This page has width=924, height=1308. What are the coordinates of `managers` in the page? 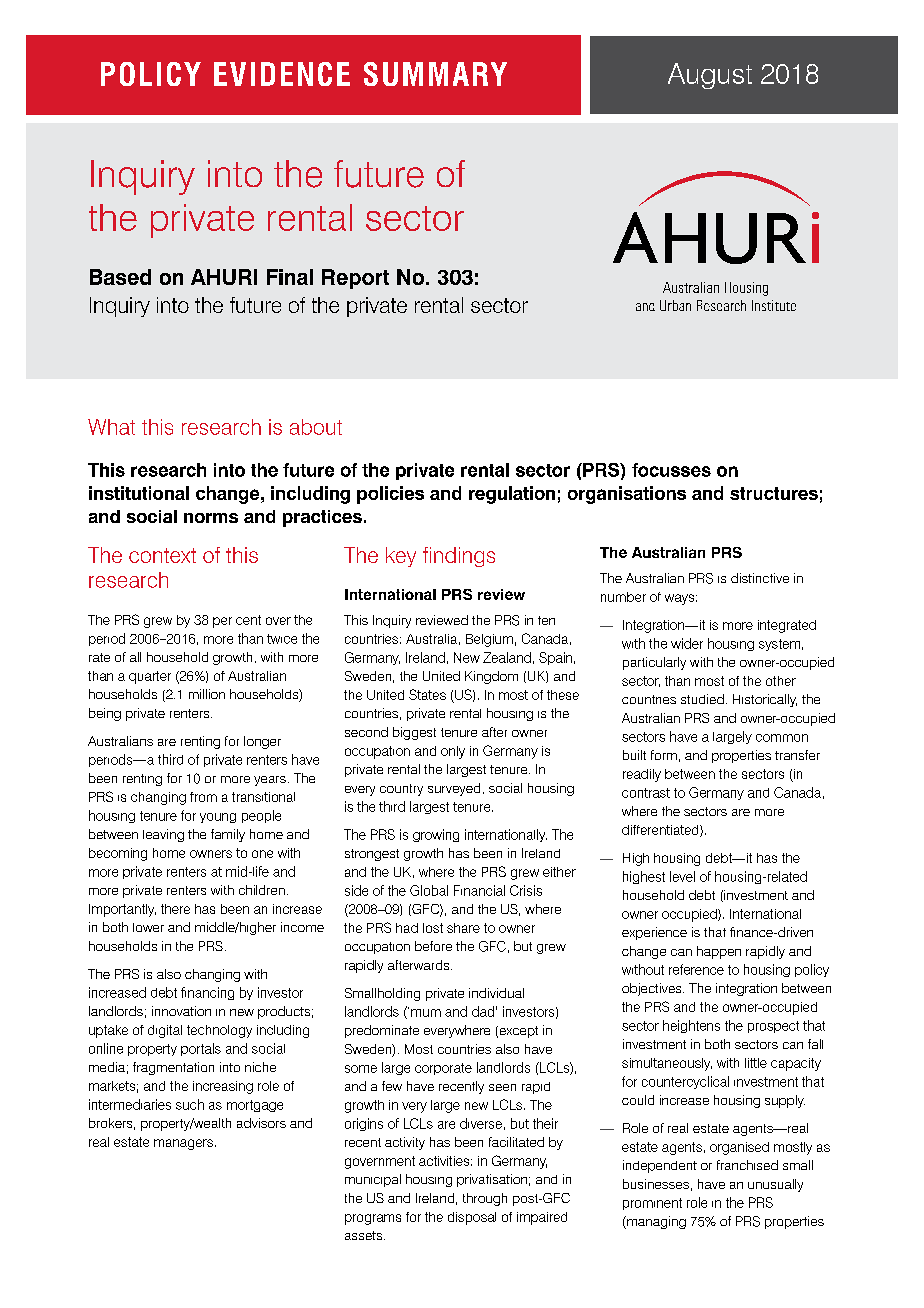 It's located at (185, 1144).
